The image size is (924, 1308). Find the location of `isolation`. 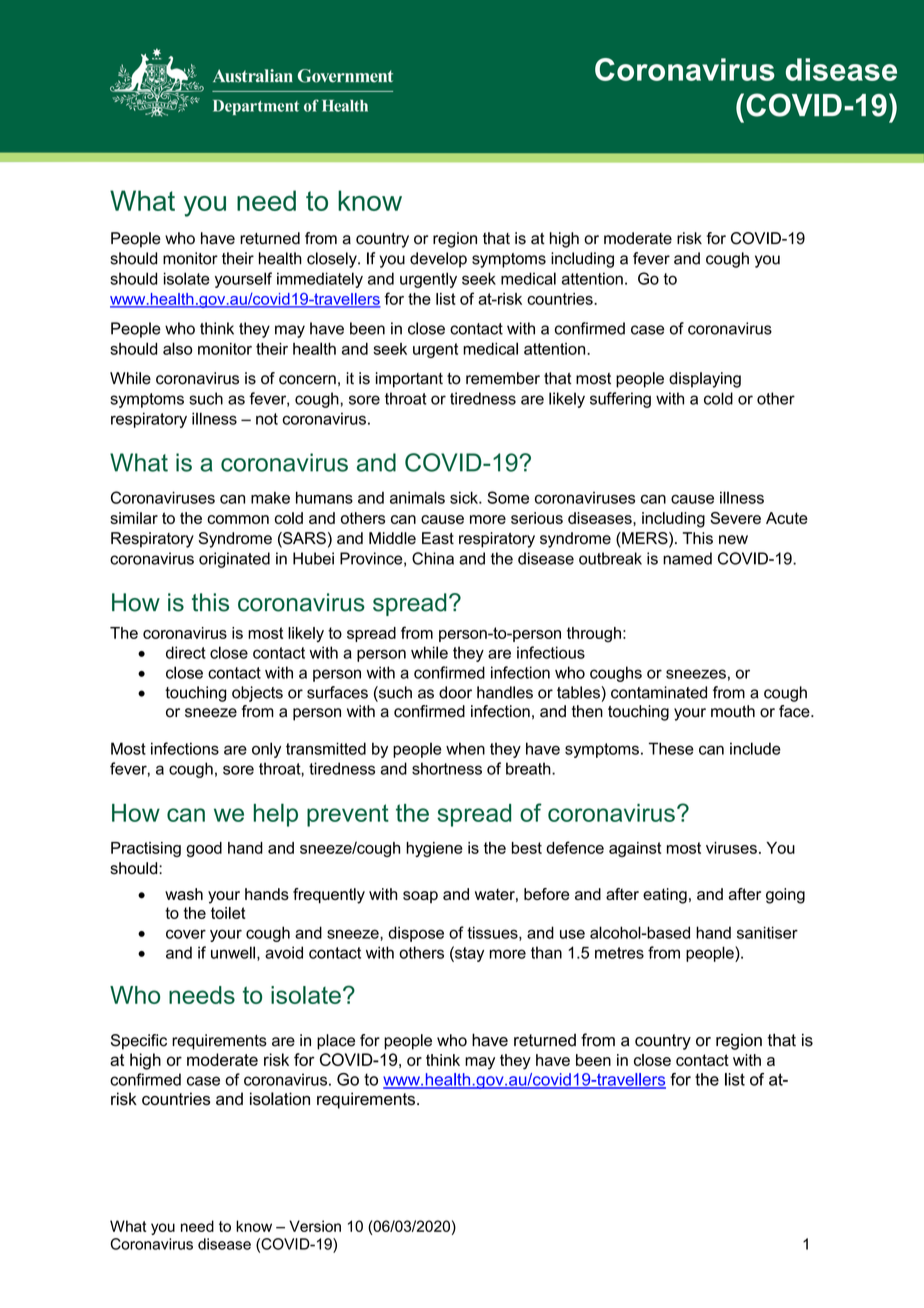

isolation is located at coordinates (280, 1099).
